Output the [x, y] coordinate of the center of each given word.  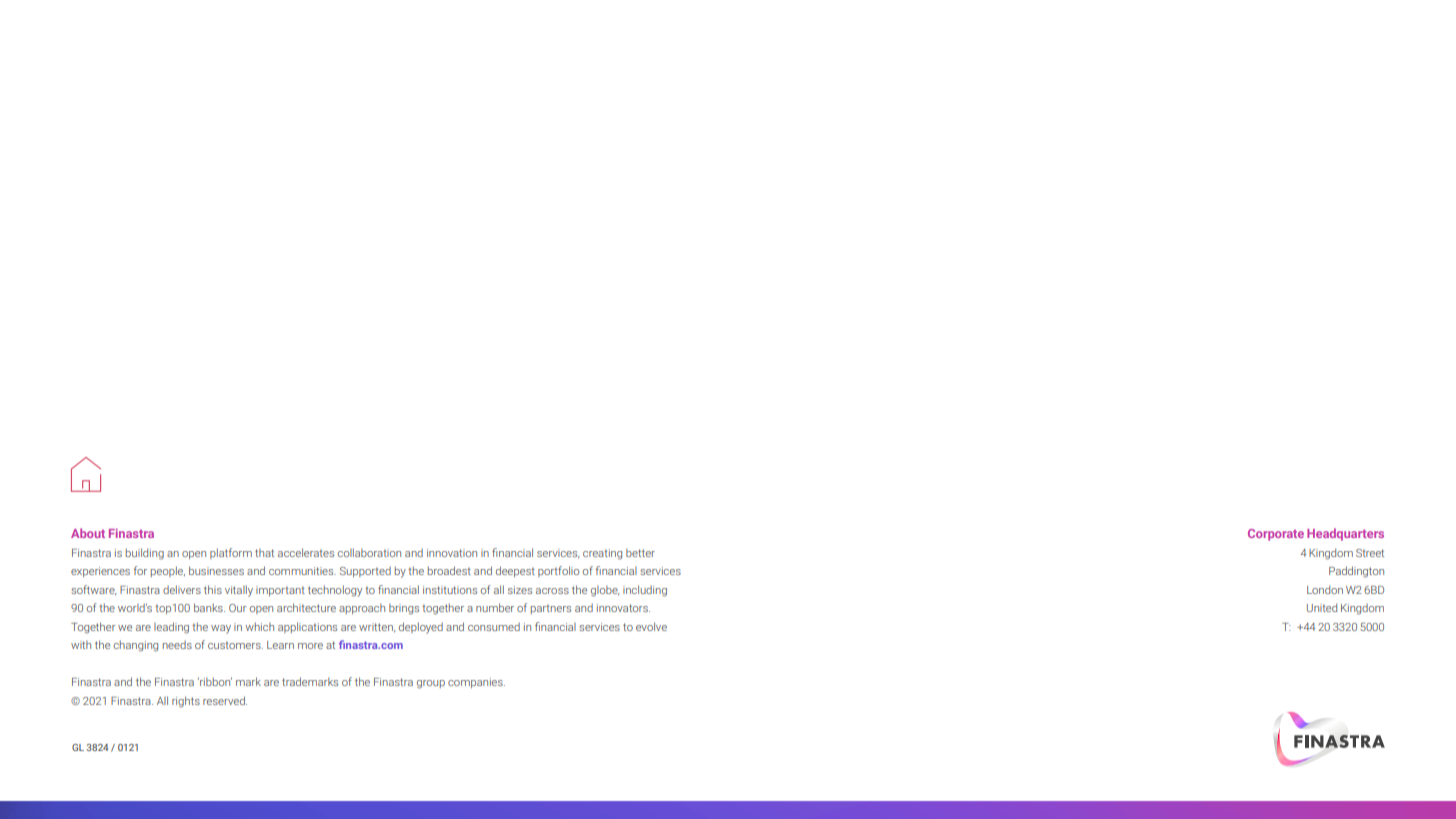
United [1322, 607]
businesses [216, 570]
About [88, 533]
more [310, 646]
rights [186, 702]
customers [235, 645]
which [260, 626]
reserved [225, 700]
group [431, 684]
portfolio [558, 571]
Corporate [1276, 535]
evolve [651, 626]
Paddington [1356, 572]
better [640, 553]
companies [476, 683]
